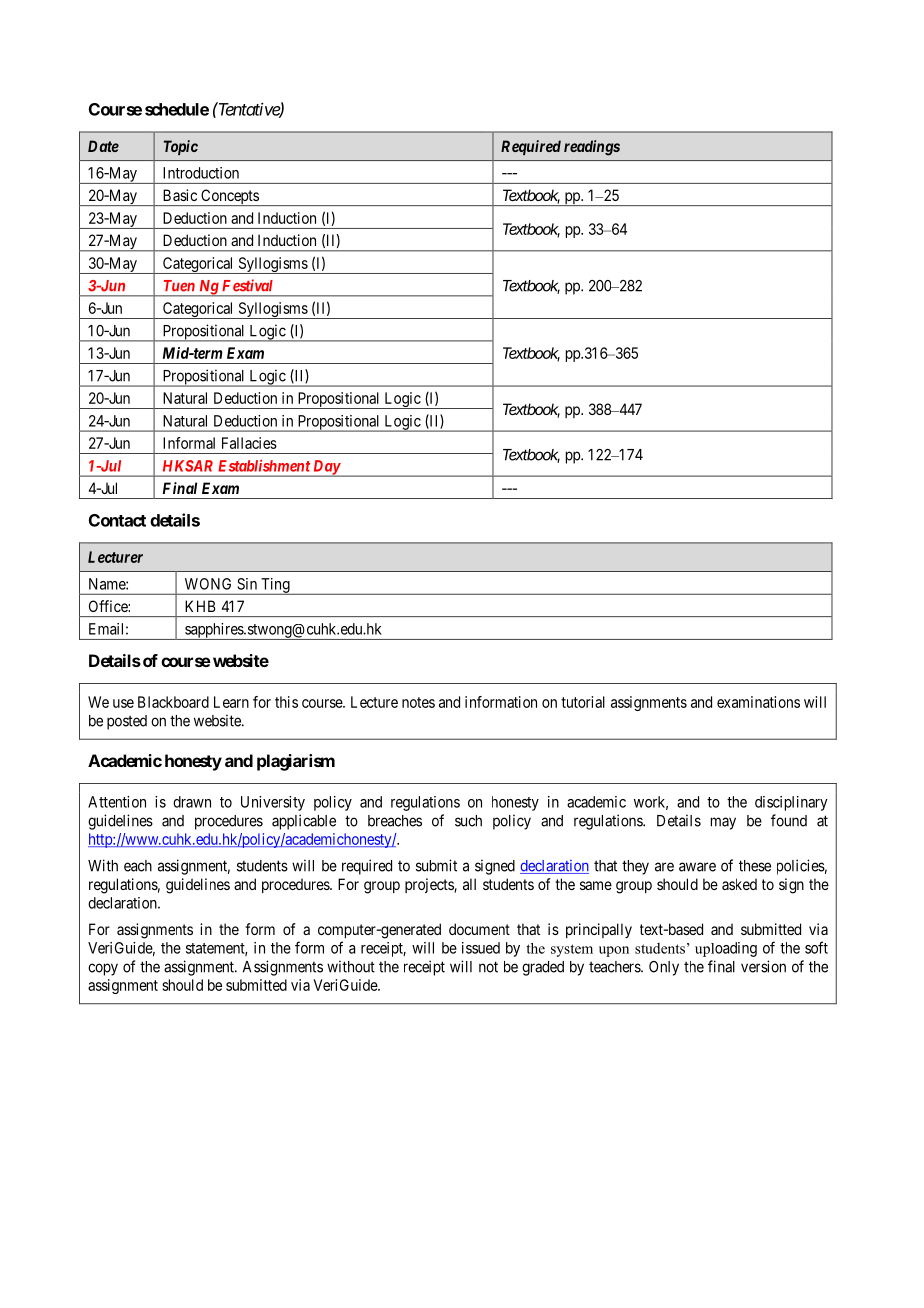  What do you see at coordinates (201, 173) in the screenshot?
I see `Introduction` at bounding box center [201, 173].
